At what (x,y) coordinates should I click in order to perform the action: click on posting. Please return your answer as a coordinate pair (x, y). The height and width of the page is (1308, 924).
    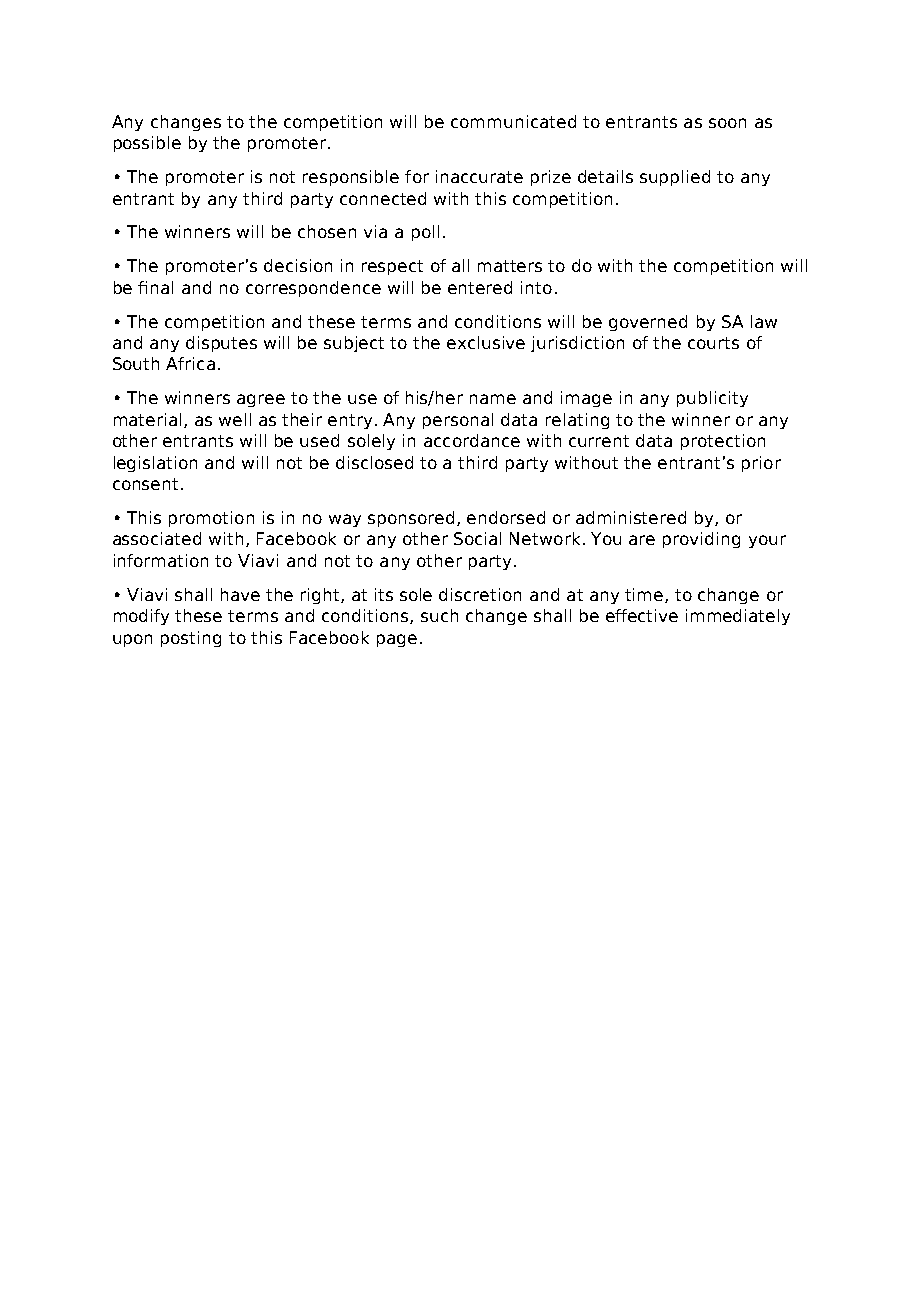
    Looking at the image, I should click on (191, 639).
